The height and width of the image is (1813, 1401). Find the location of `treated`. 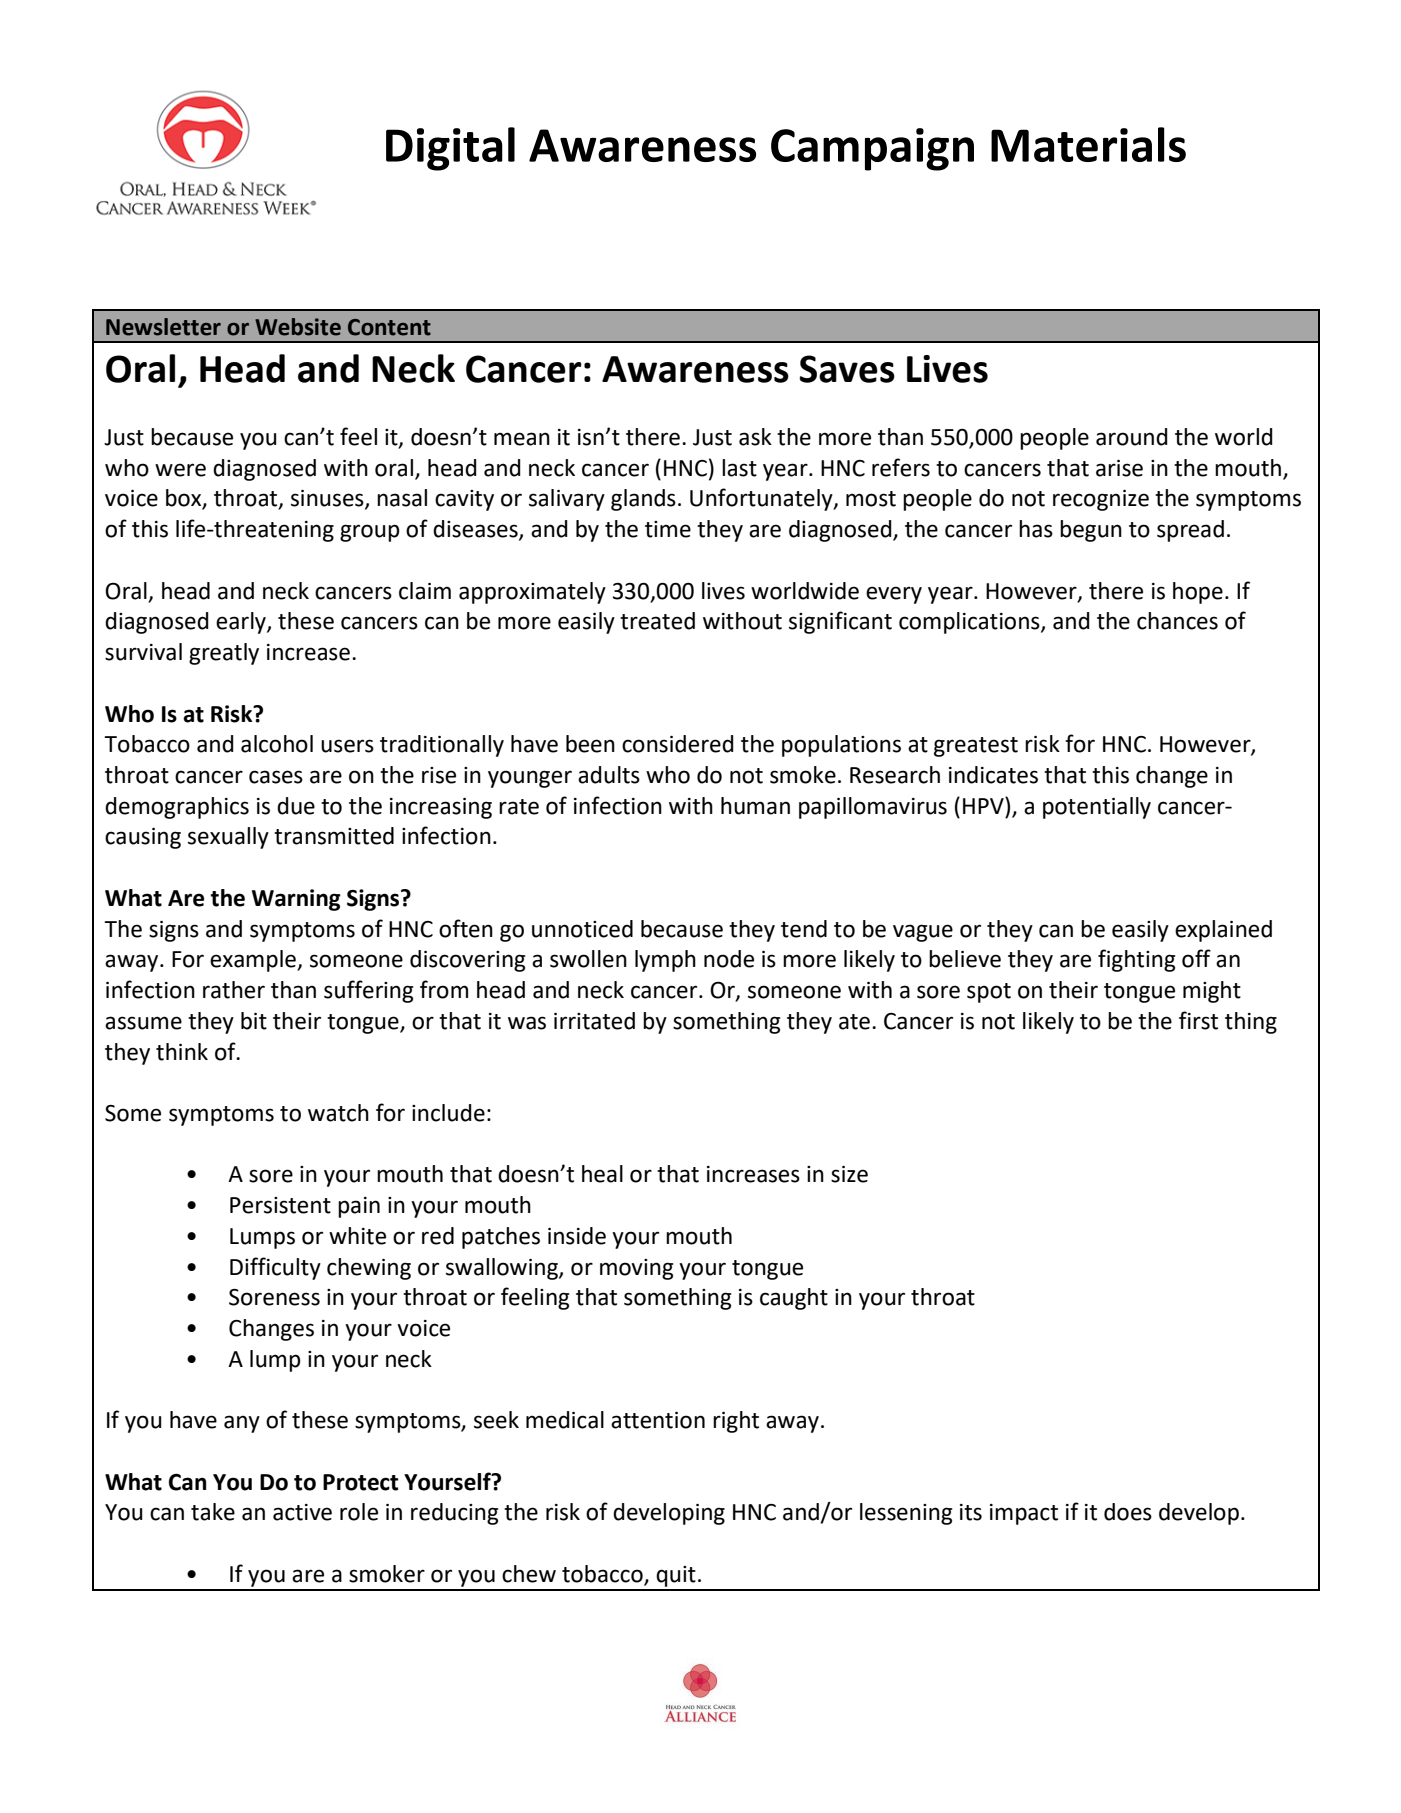

treated is located at coordinates (657, 621).
